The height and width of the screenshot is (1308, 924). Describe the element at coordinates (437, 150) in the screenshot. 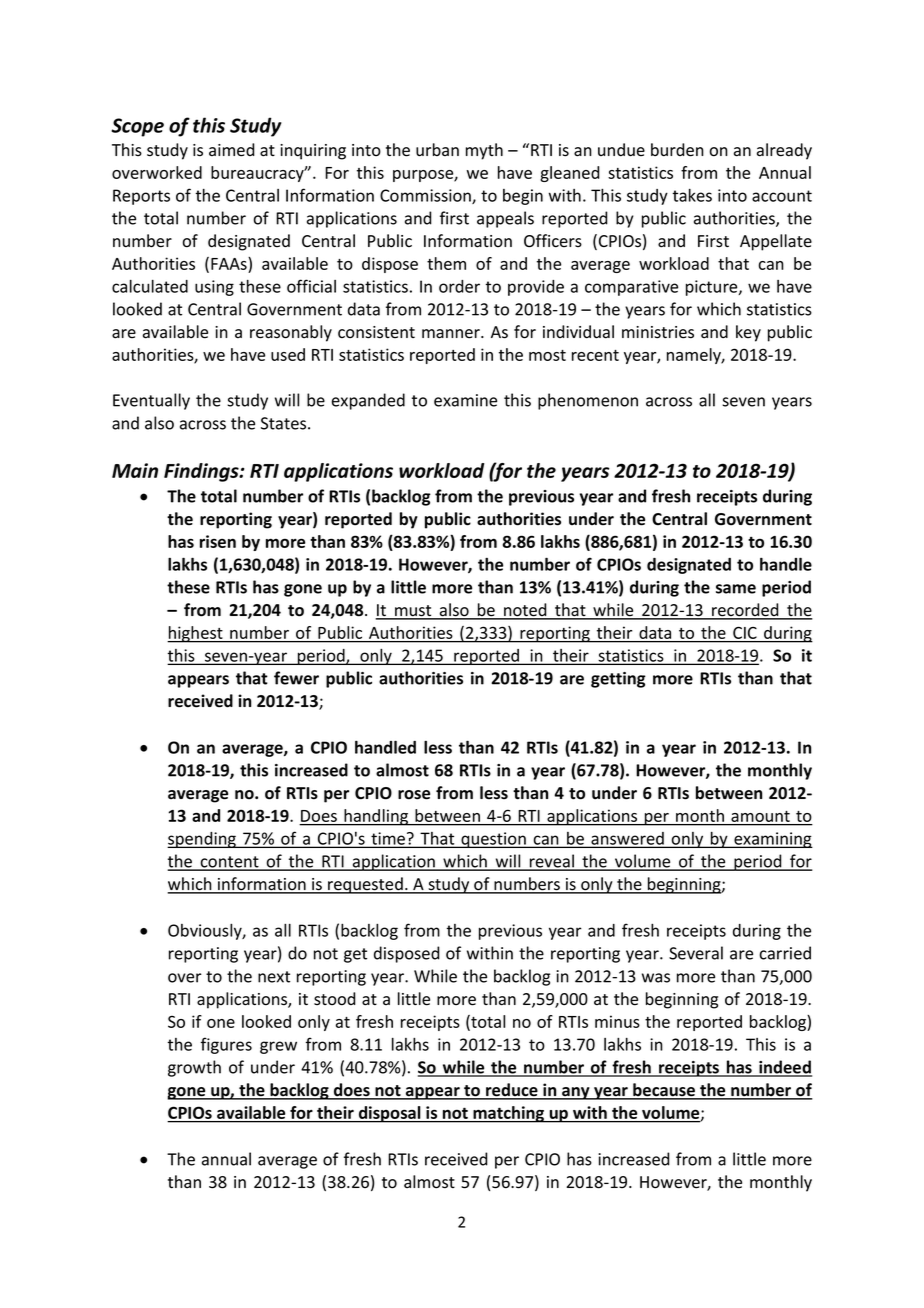

I see `urban` at that location.
